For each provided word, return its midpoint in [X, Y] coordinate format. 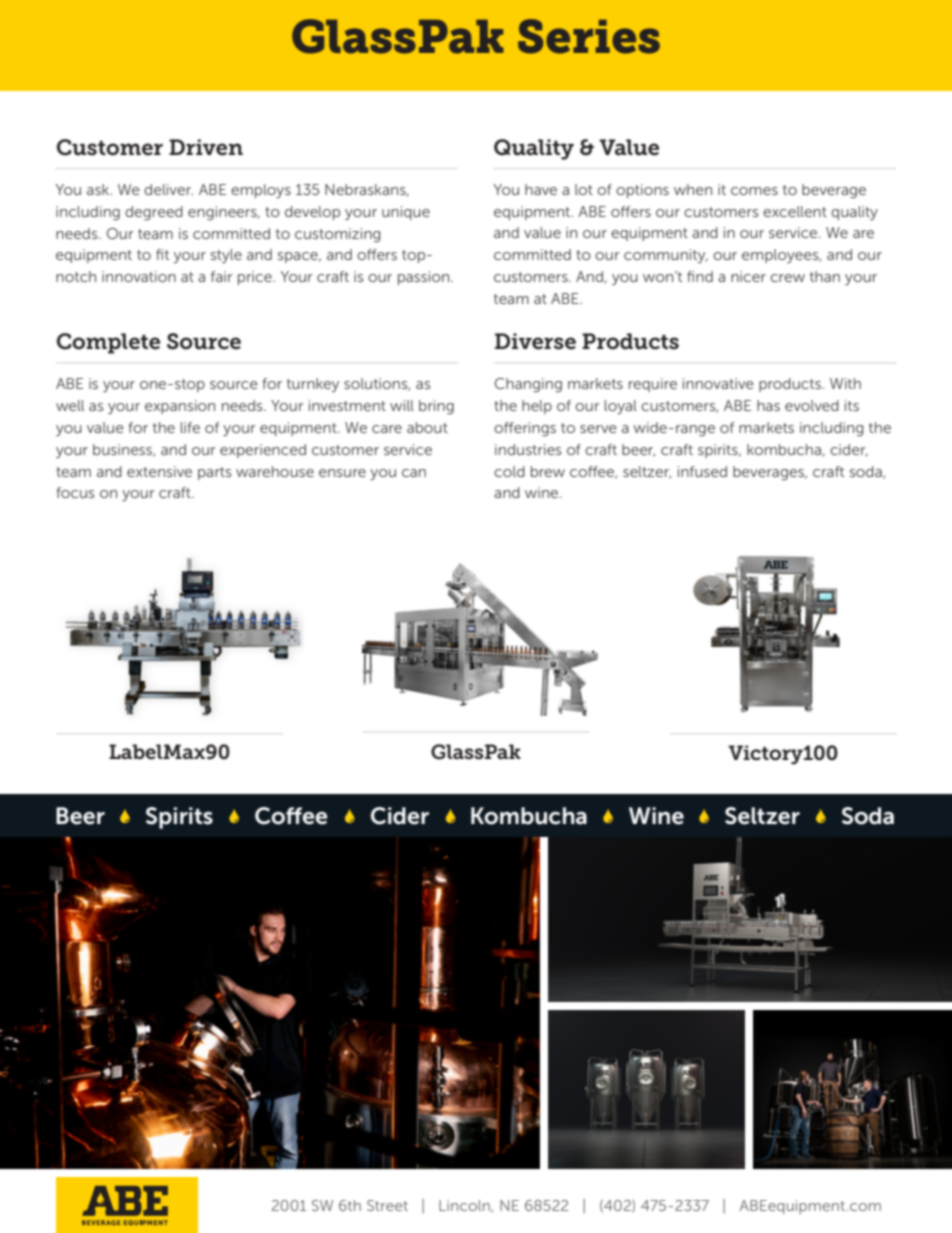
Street [387, 1205]
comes [754, 191]
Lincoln [465, 1206]
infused [702, 471]
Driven [206, 147]
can [414, 473]
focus [75, 492]
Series [589, 36]
